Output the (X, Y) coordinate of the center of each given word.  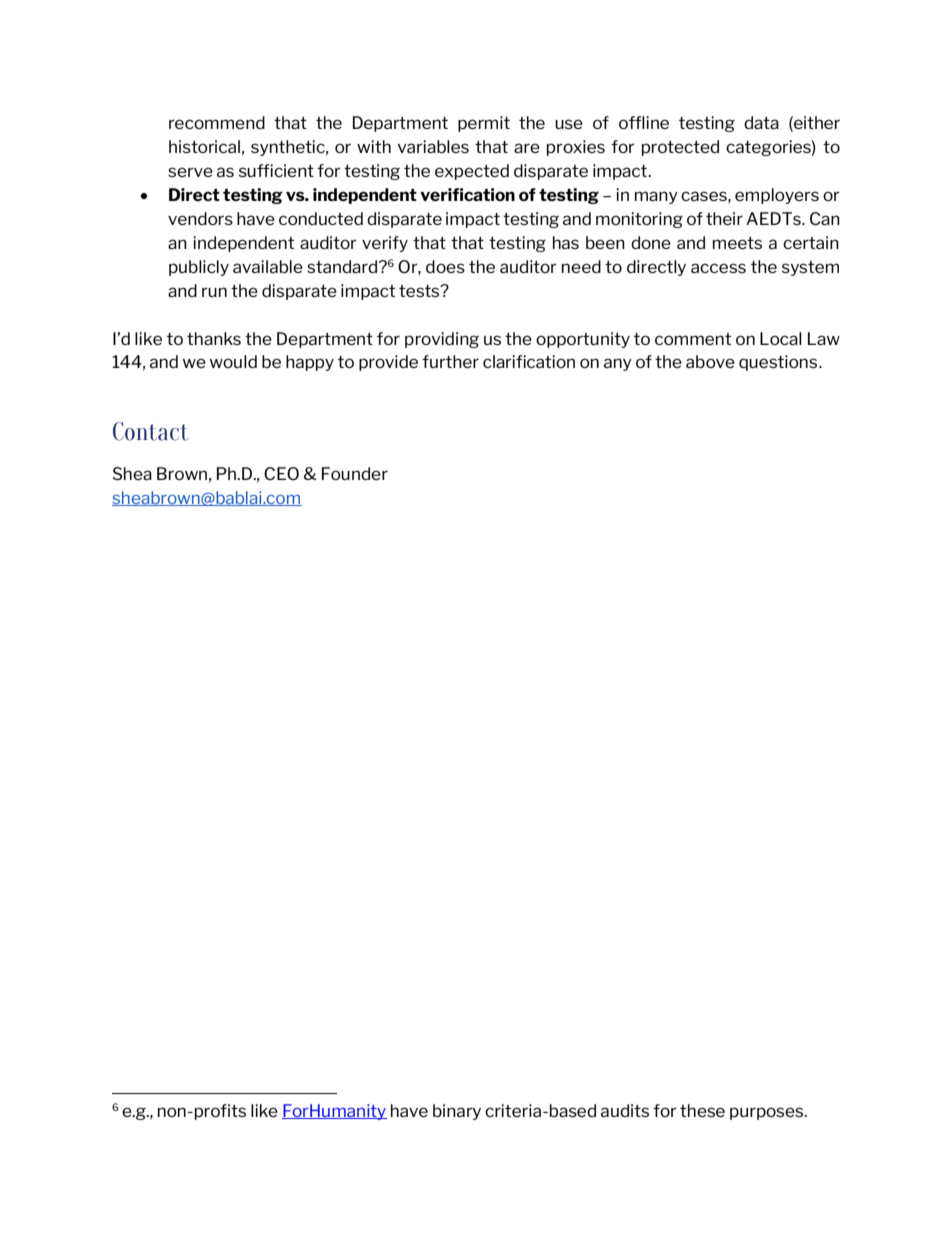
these (702, 1110)
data (761, 122)
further (450, 361)
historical (204, 146)
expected (472, 172)
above (710, 361)
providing (442, 340)
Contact (151, 431)
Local (781, 338)
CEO (281, 473)
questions (779, 363)
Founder (355, 473)
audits (625, 1110)
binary (457, 1112)
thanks (214, 338)
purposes (768, 1113)
